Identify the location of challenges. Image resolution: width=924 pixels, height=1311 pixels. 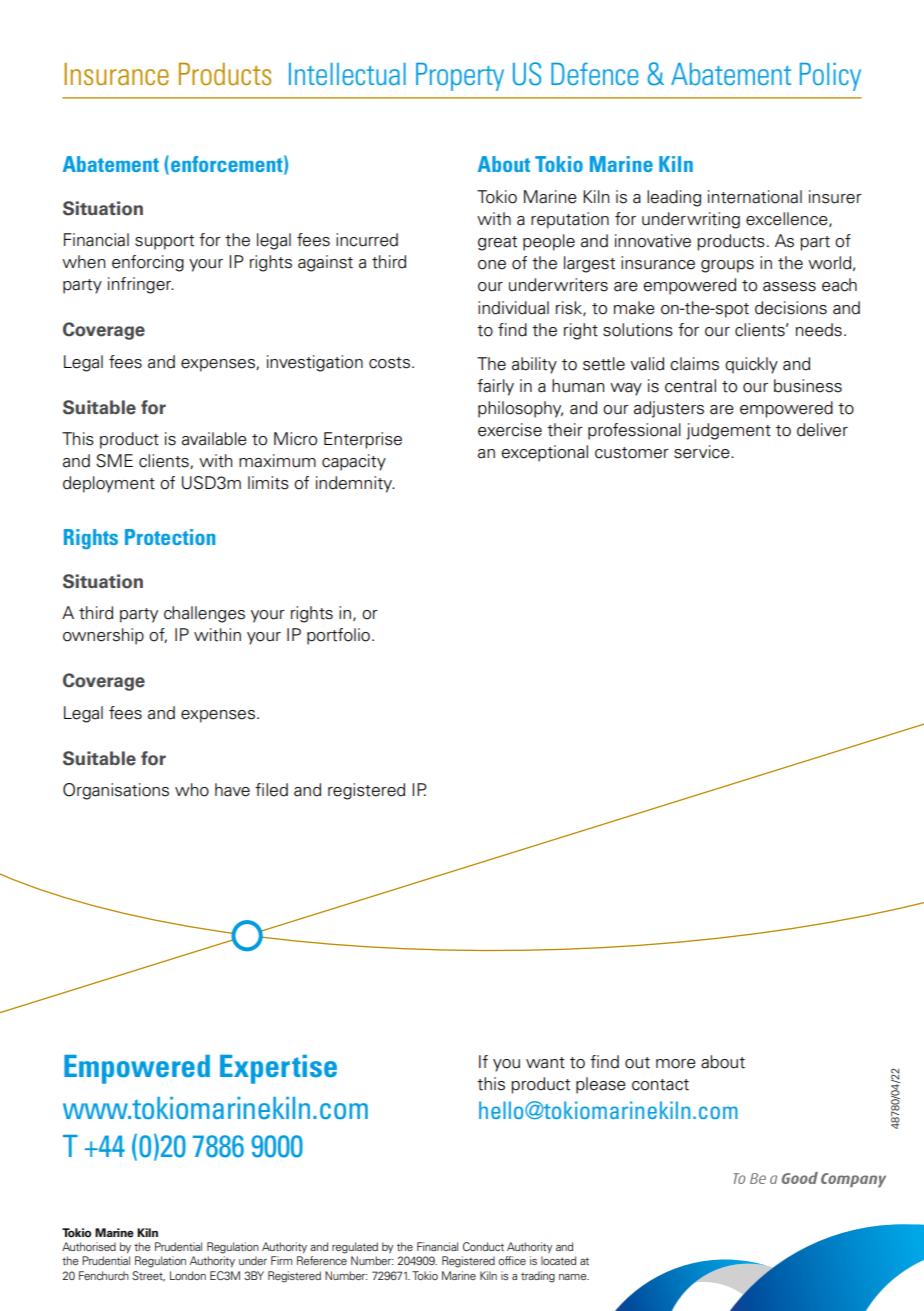
(204, 614).
